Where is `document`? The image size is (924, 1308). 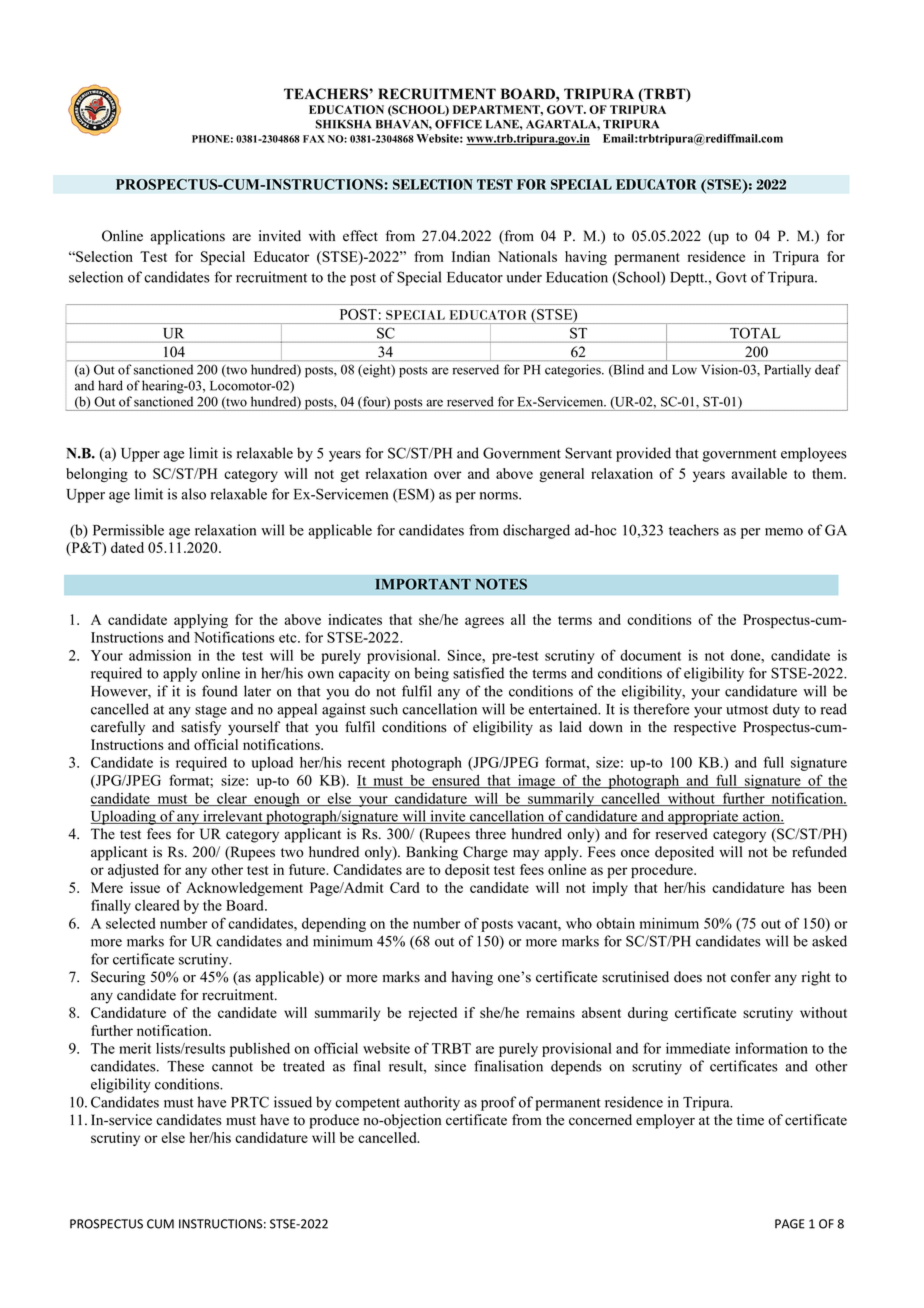
document is located at coordinates (650, 655).
